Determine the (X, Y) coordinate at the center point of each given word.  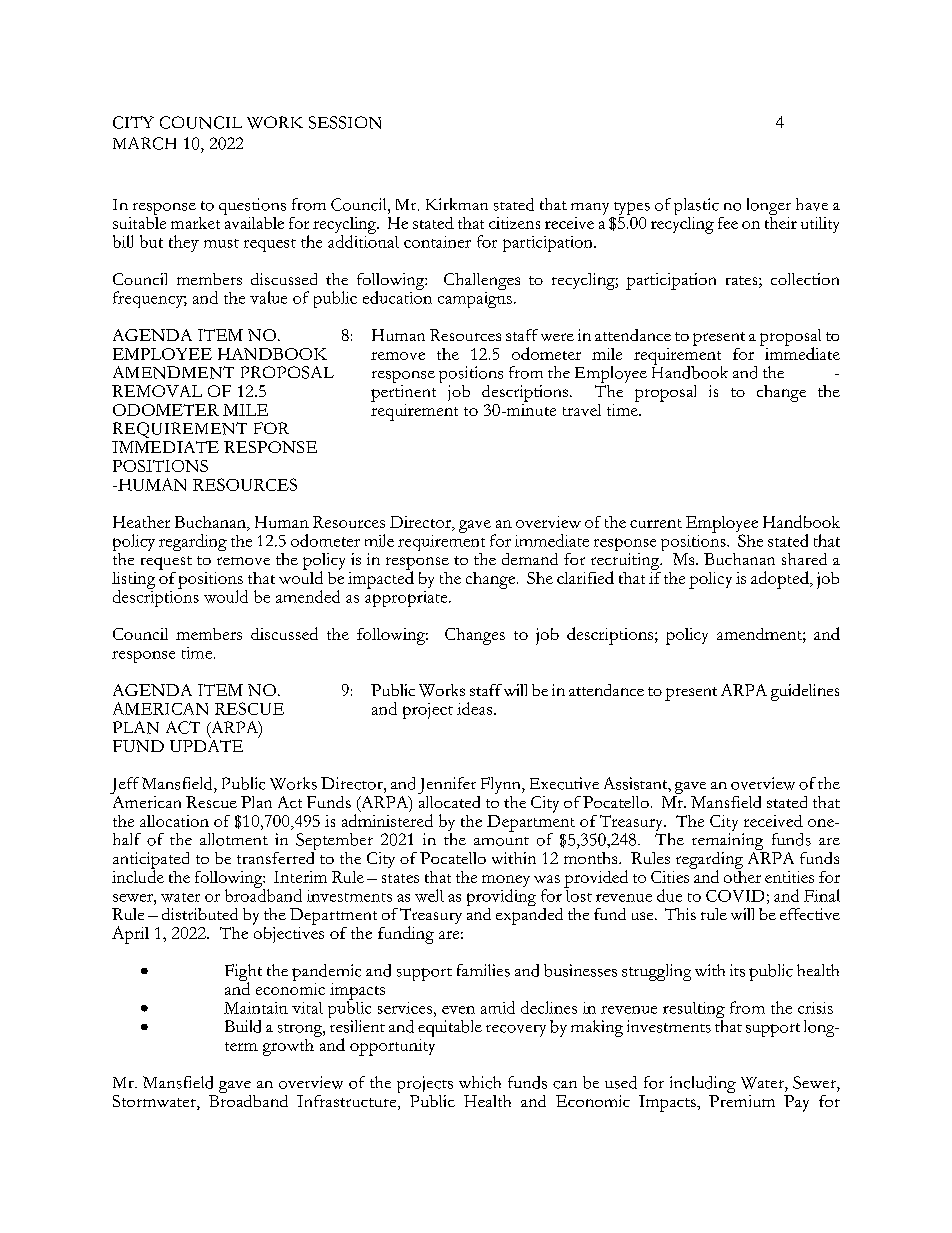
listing (133, 581)
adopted (781, 580)
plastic (696, 206)
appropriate (407, 597)
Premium (742, 1099)
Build (243, 1026)
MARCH (144, 143)
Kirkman (457, 204)
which (480, 1082)
